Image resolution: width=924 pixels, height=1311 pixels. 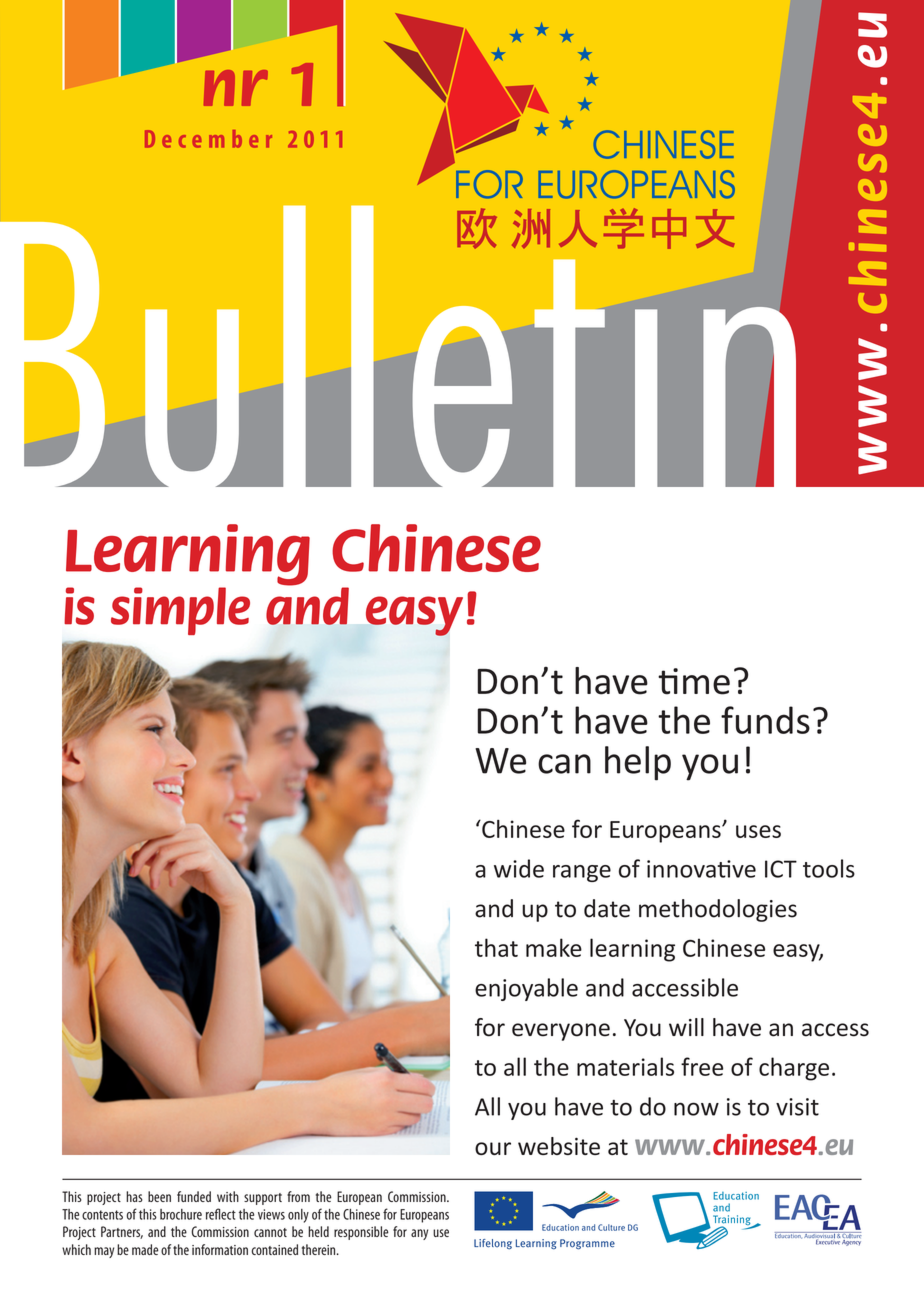 I want to click on uses, so click(x=758, y=831).
